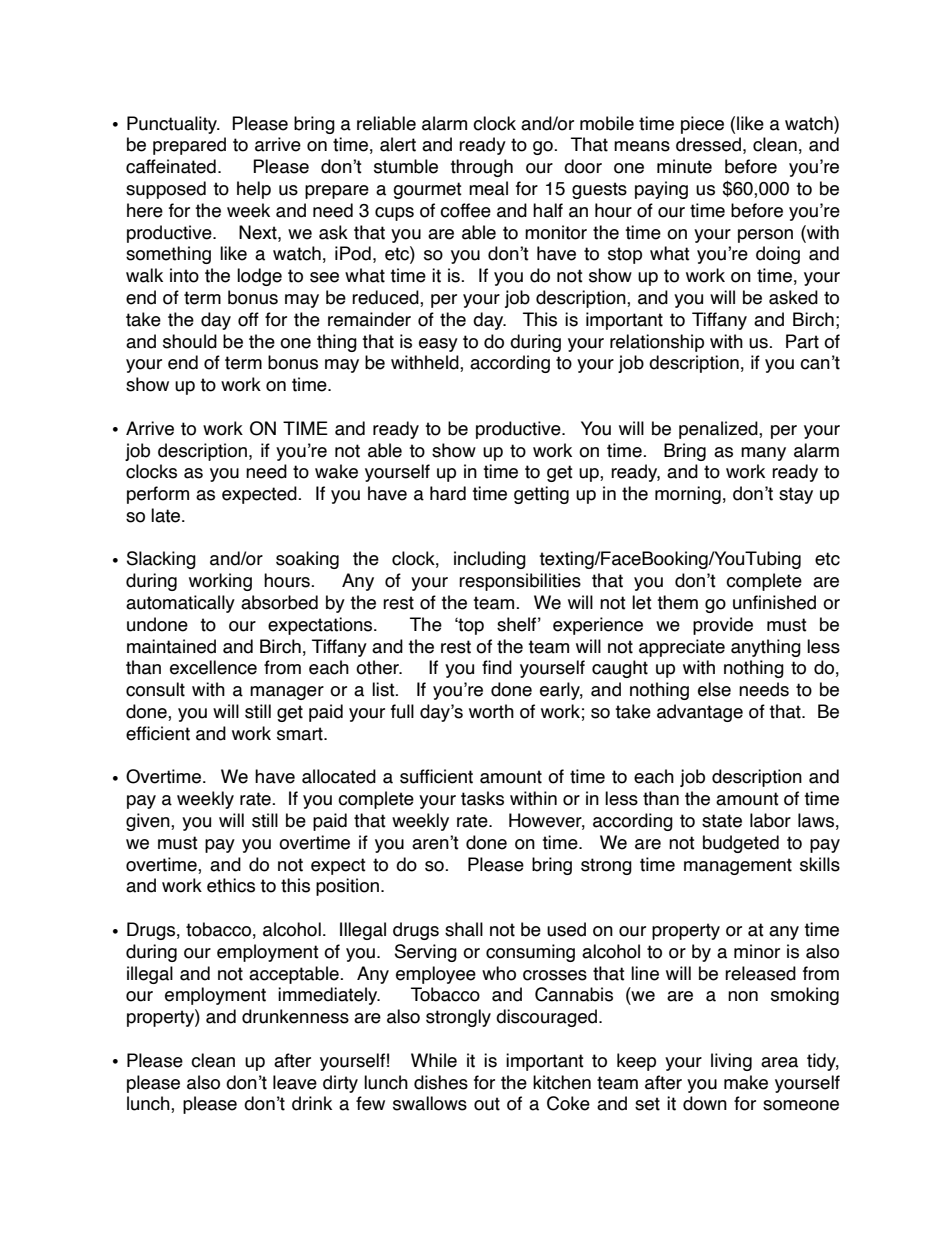  Describe the element at coordinates (708, 144) in the document. I see `dressed` at that location.
